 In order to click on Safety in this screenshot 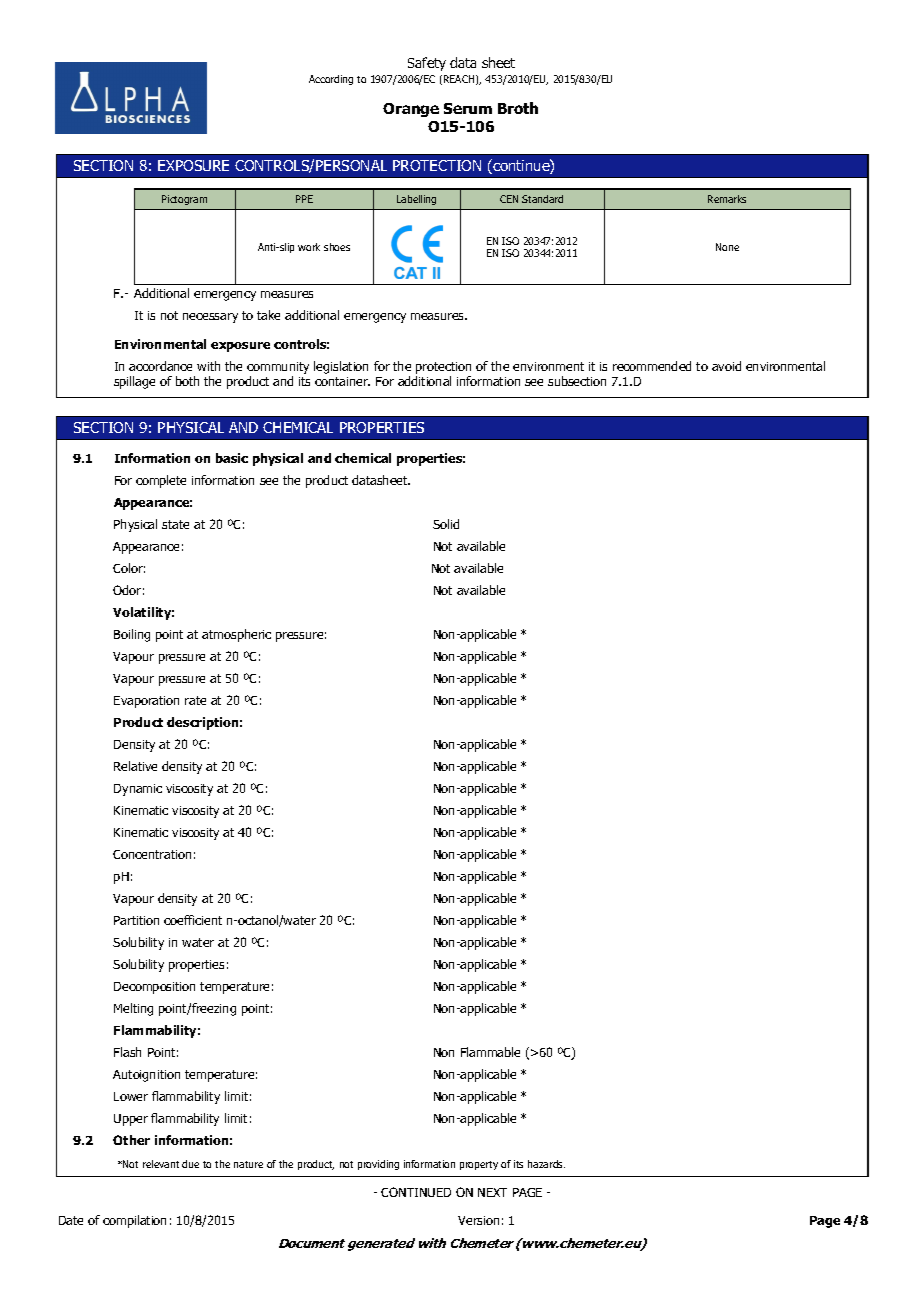, I will do `click(427, 64)`.
